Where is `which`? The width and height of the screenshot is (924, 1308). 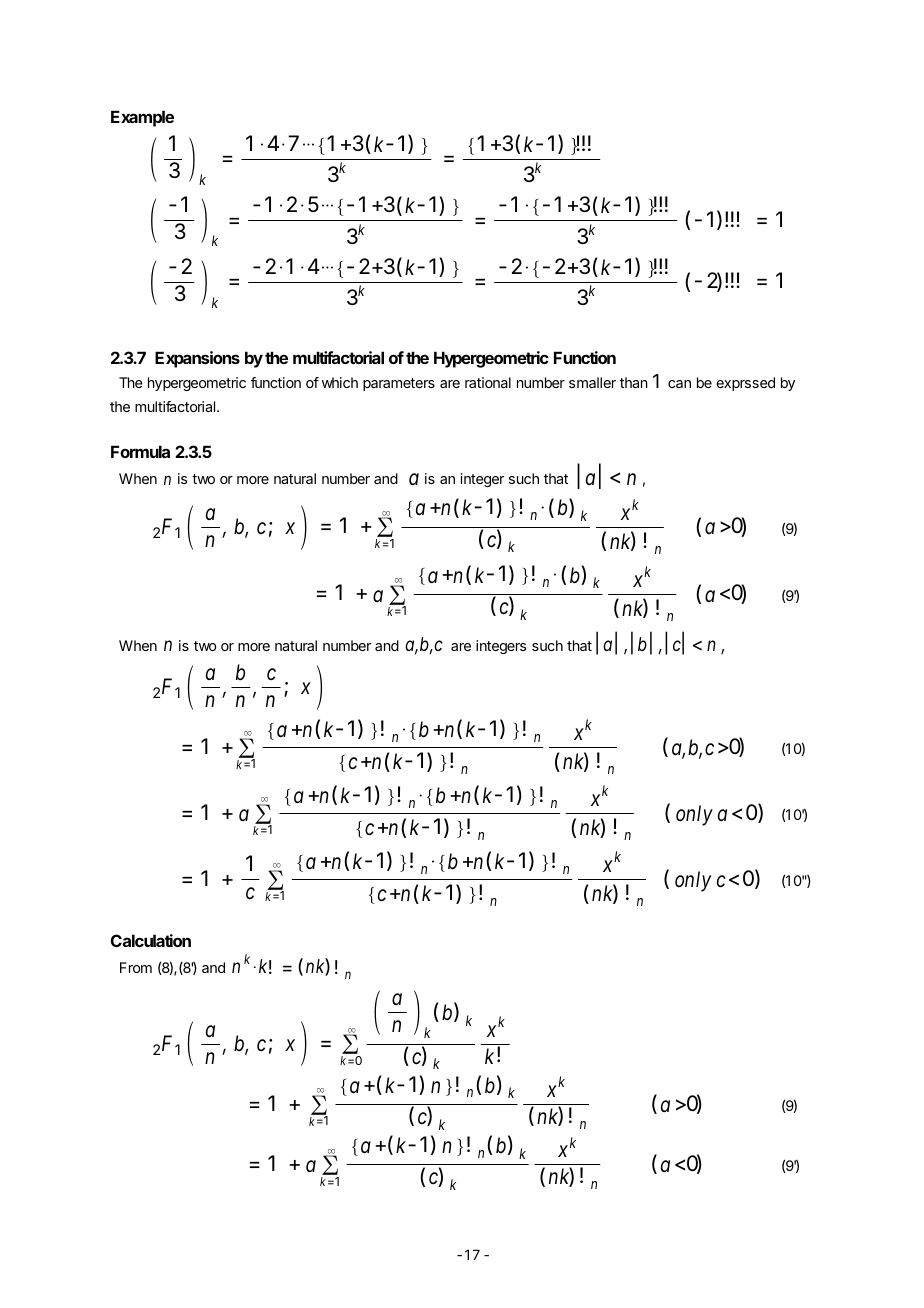 which is located at coordinates (340, 382).
